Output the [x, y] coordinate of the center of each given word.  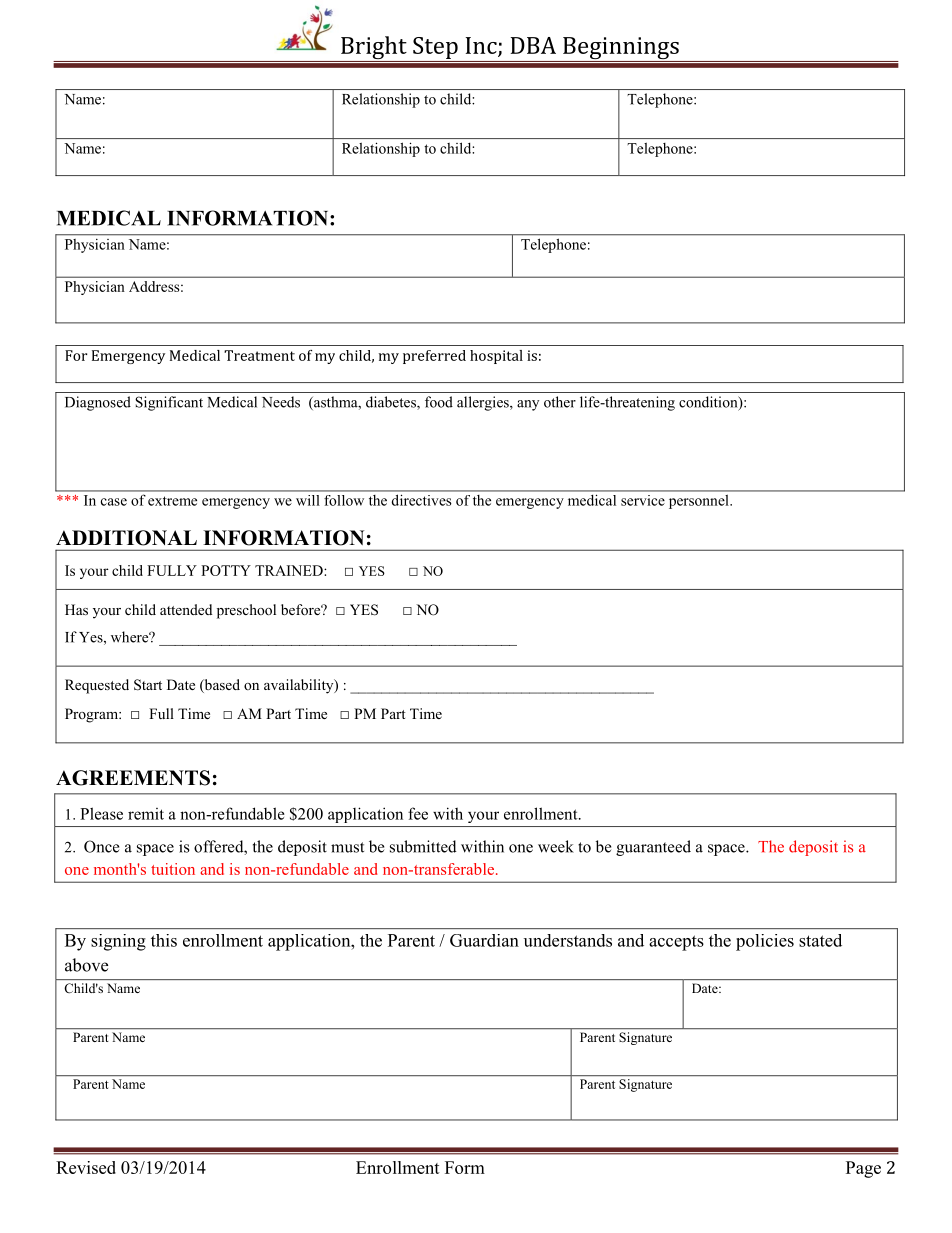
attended [186, 609]
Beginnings [621, 49]
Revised [86, 1167]
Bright [374, 49]
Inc [482, 46]
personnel [700, 502]
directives [421, 500]
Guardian [484, 940]
